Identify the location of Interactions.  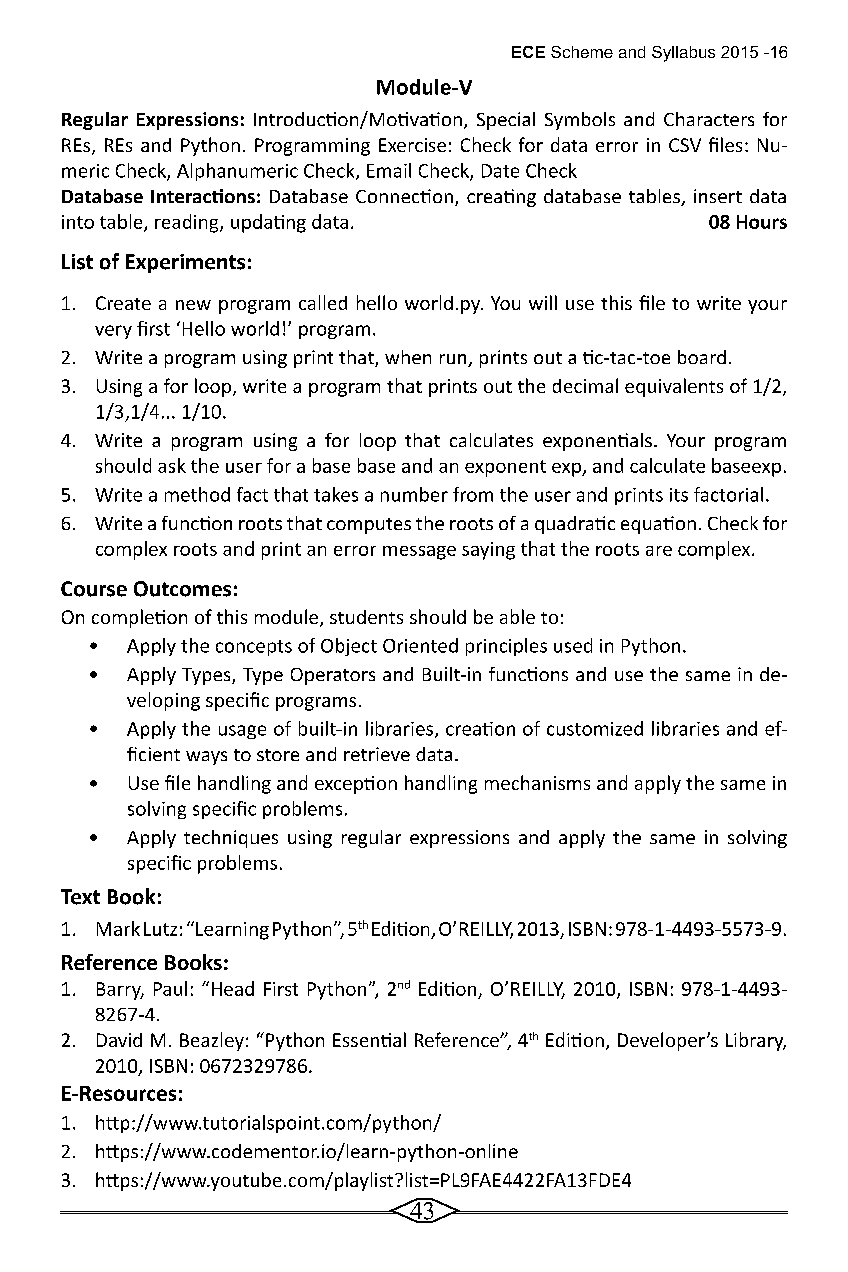
(203, 196).
